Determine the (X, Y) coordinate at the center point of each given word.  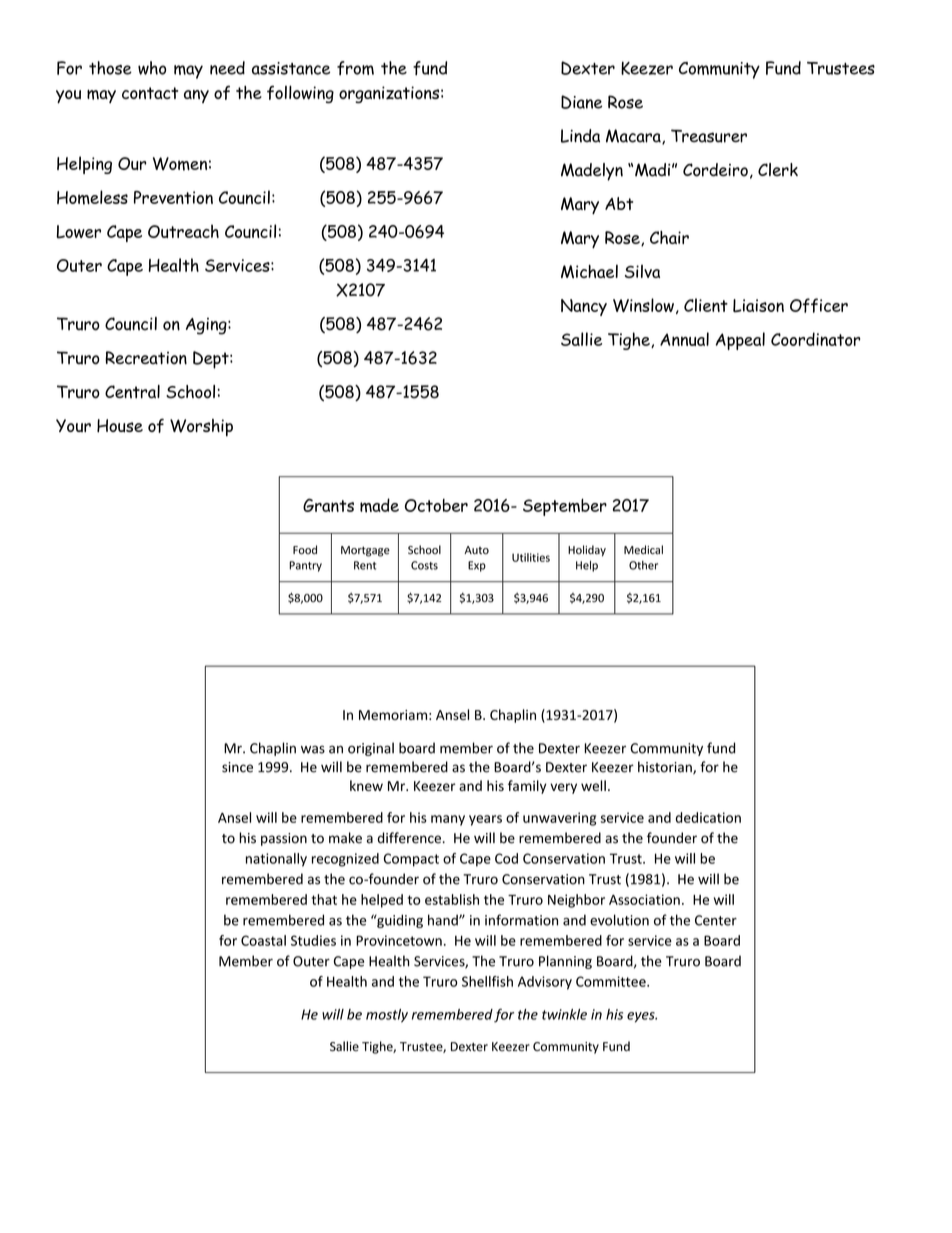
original (371, 749)
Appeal (740, 341)
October (436, 505)
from (355, 68)
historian (666, 768)
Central (132, 392)
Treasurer (709, 136)
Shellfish (487, 981)
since (237, 767)
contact (150, 93)
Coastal (263, 940)
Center (716, 920)
